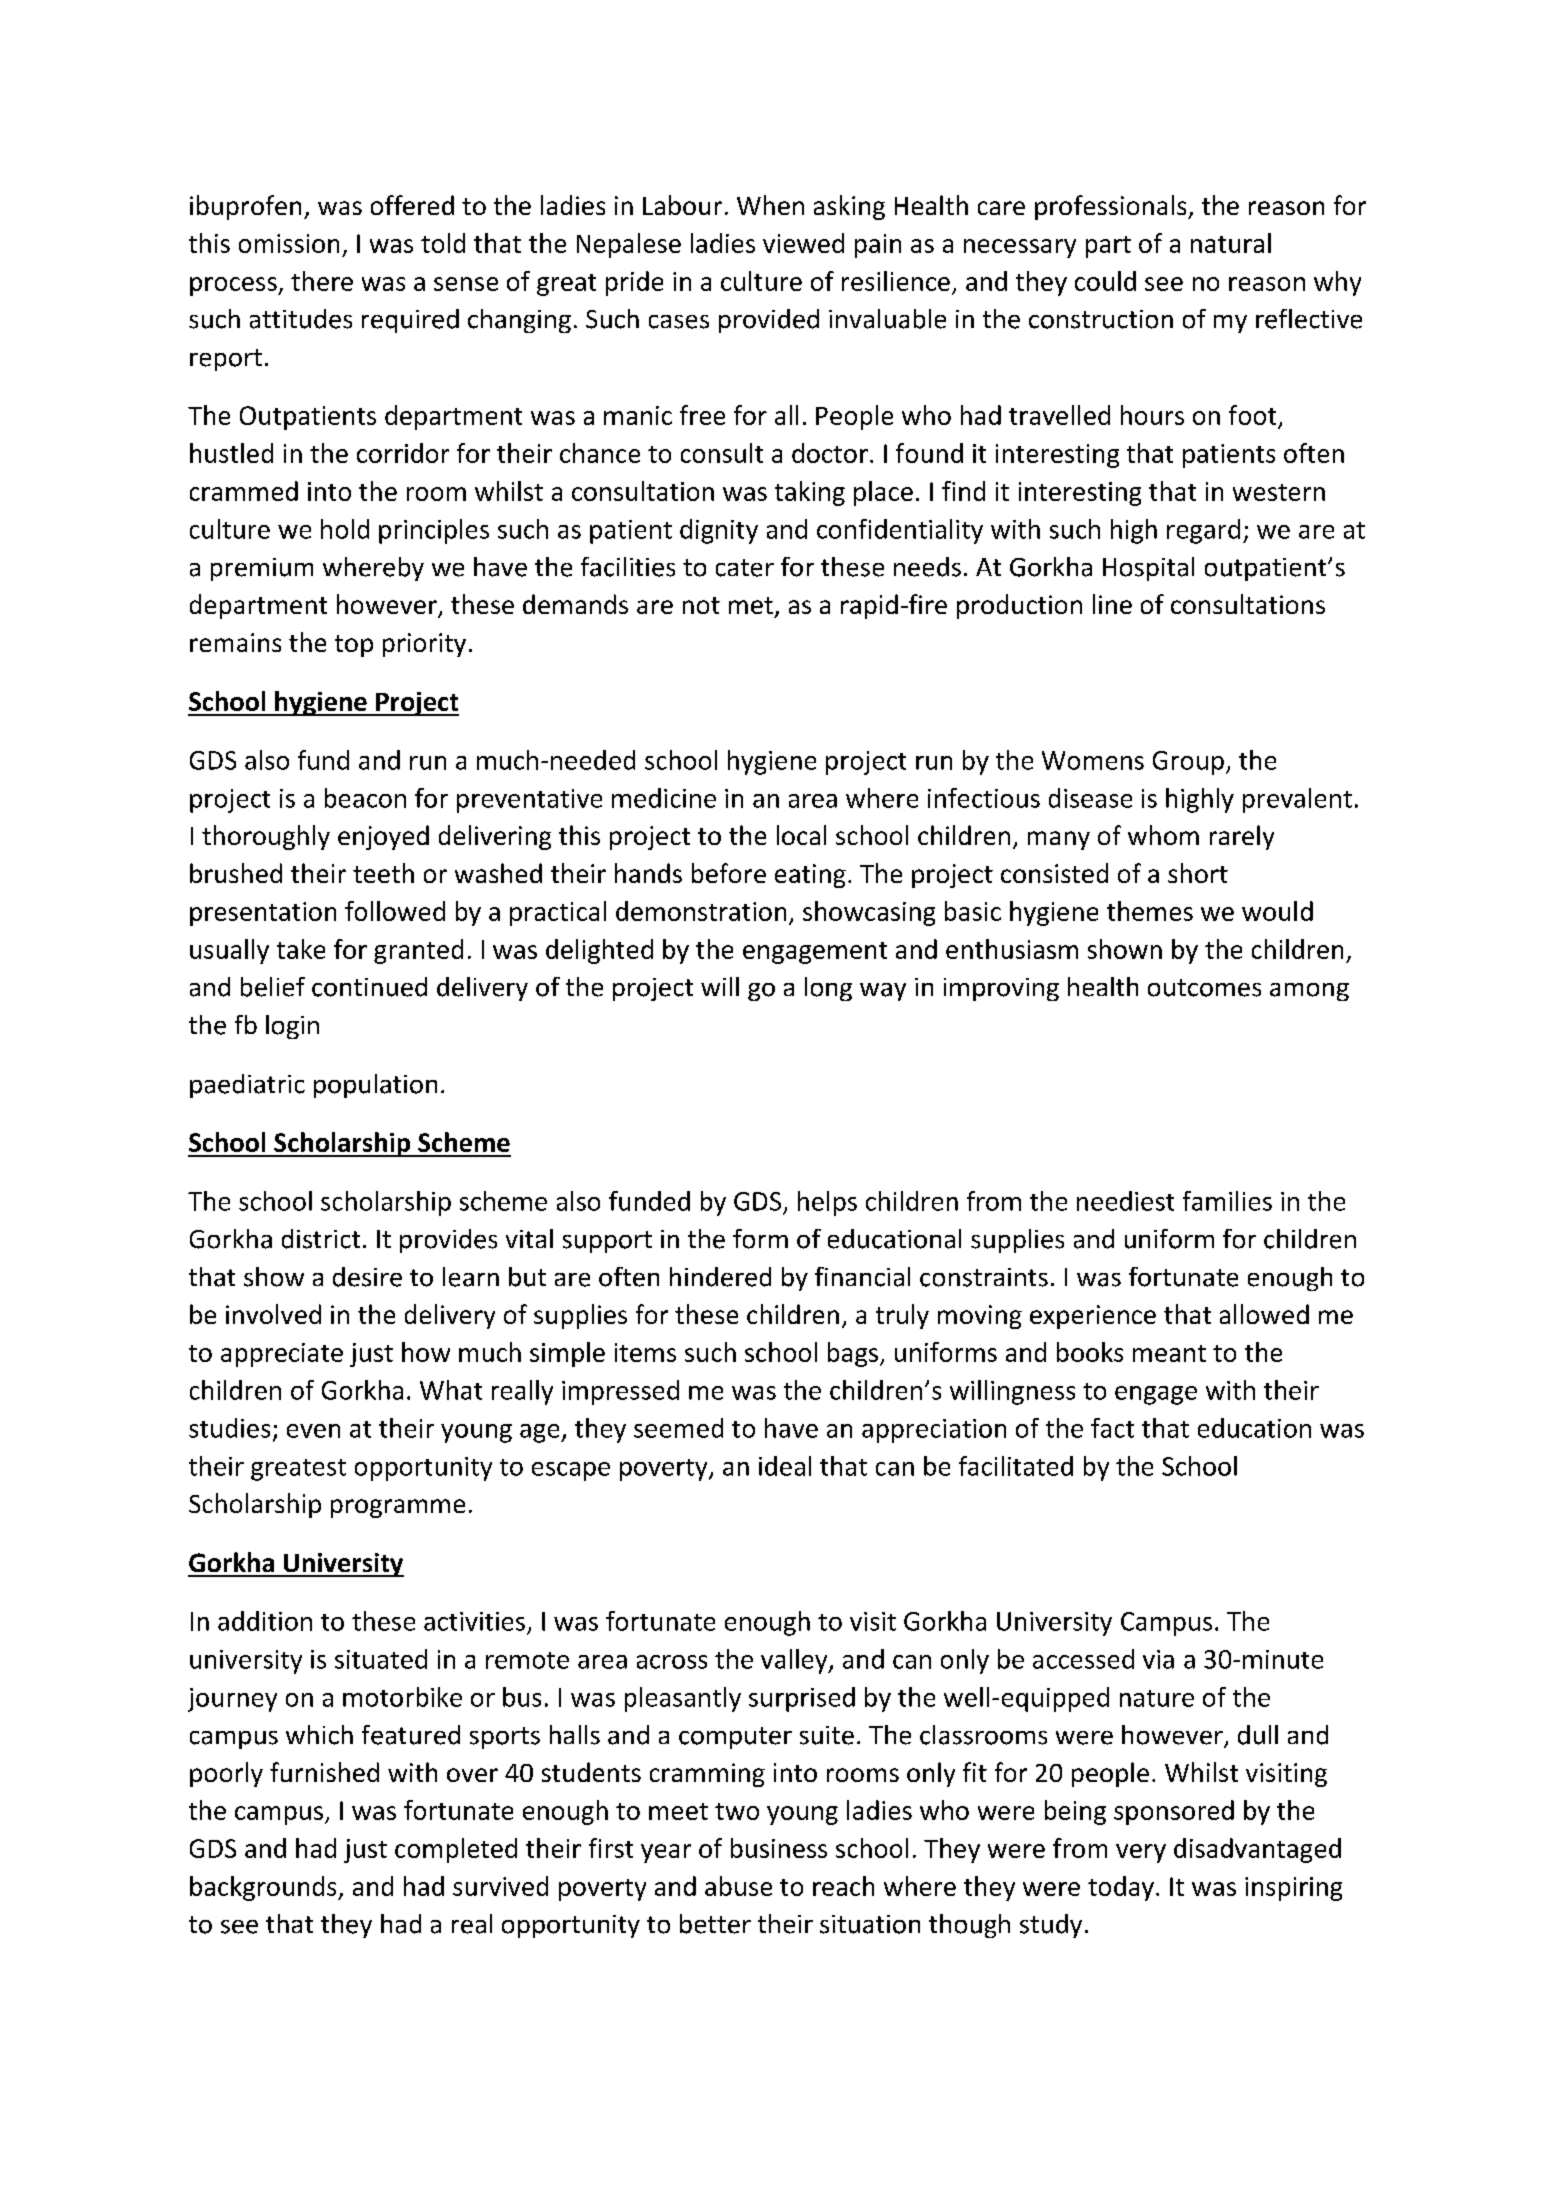 The width and height of the image is (1555, 2198). What do you see at coordinates (383, 837) in the image?
I see `enjoyed` at bounding box center [383, 837].
